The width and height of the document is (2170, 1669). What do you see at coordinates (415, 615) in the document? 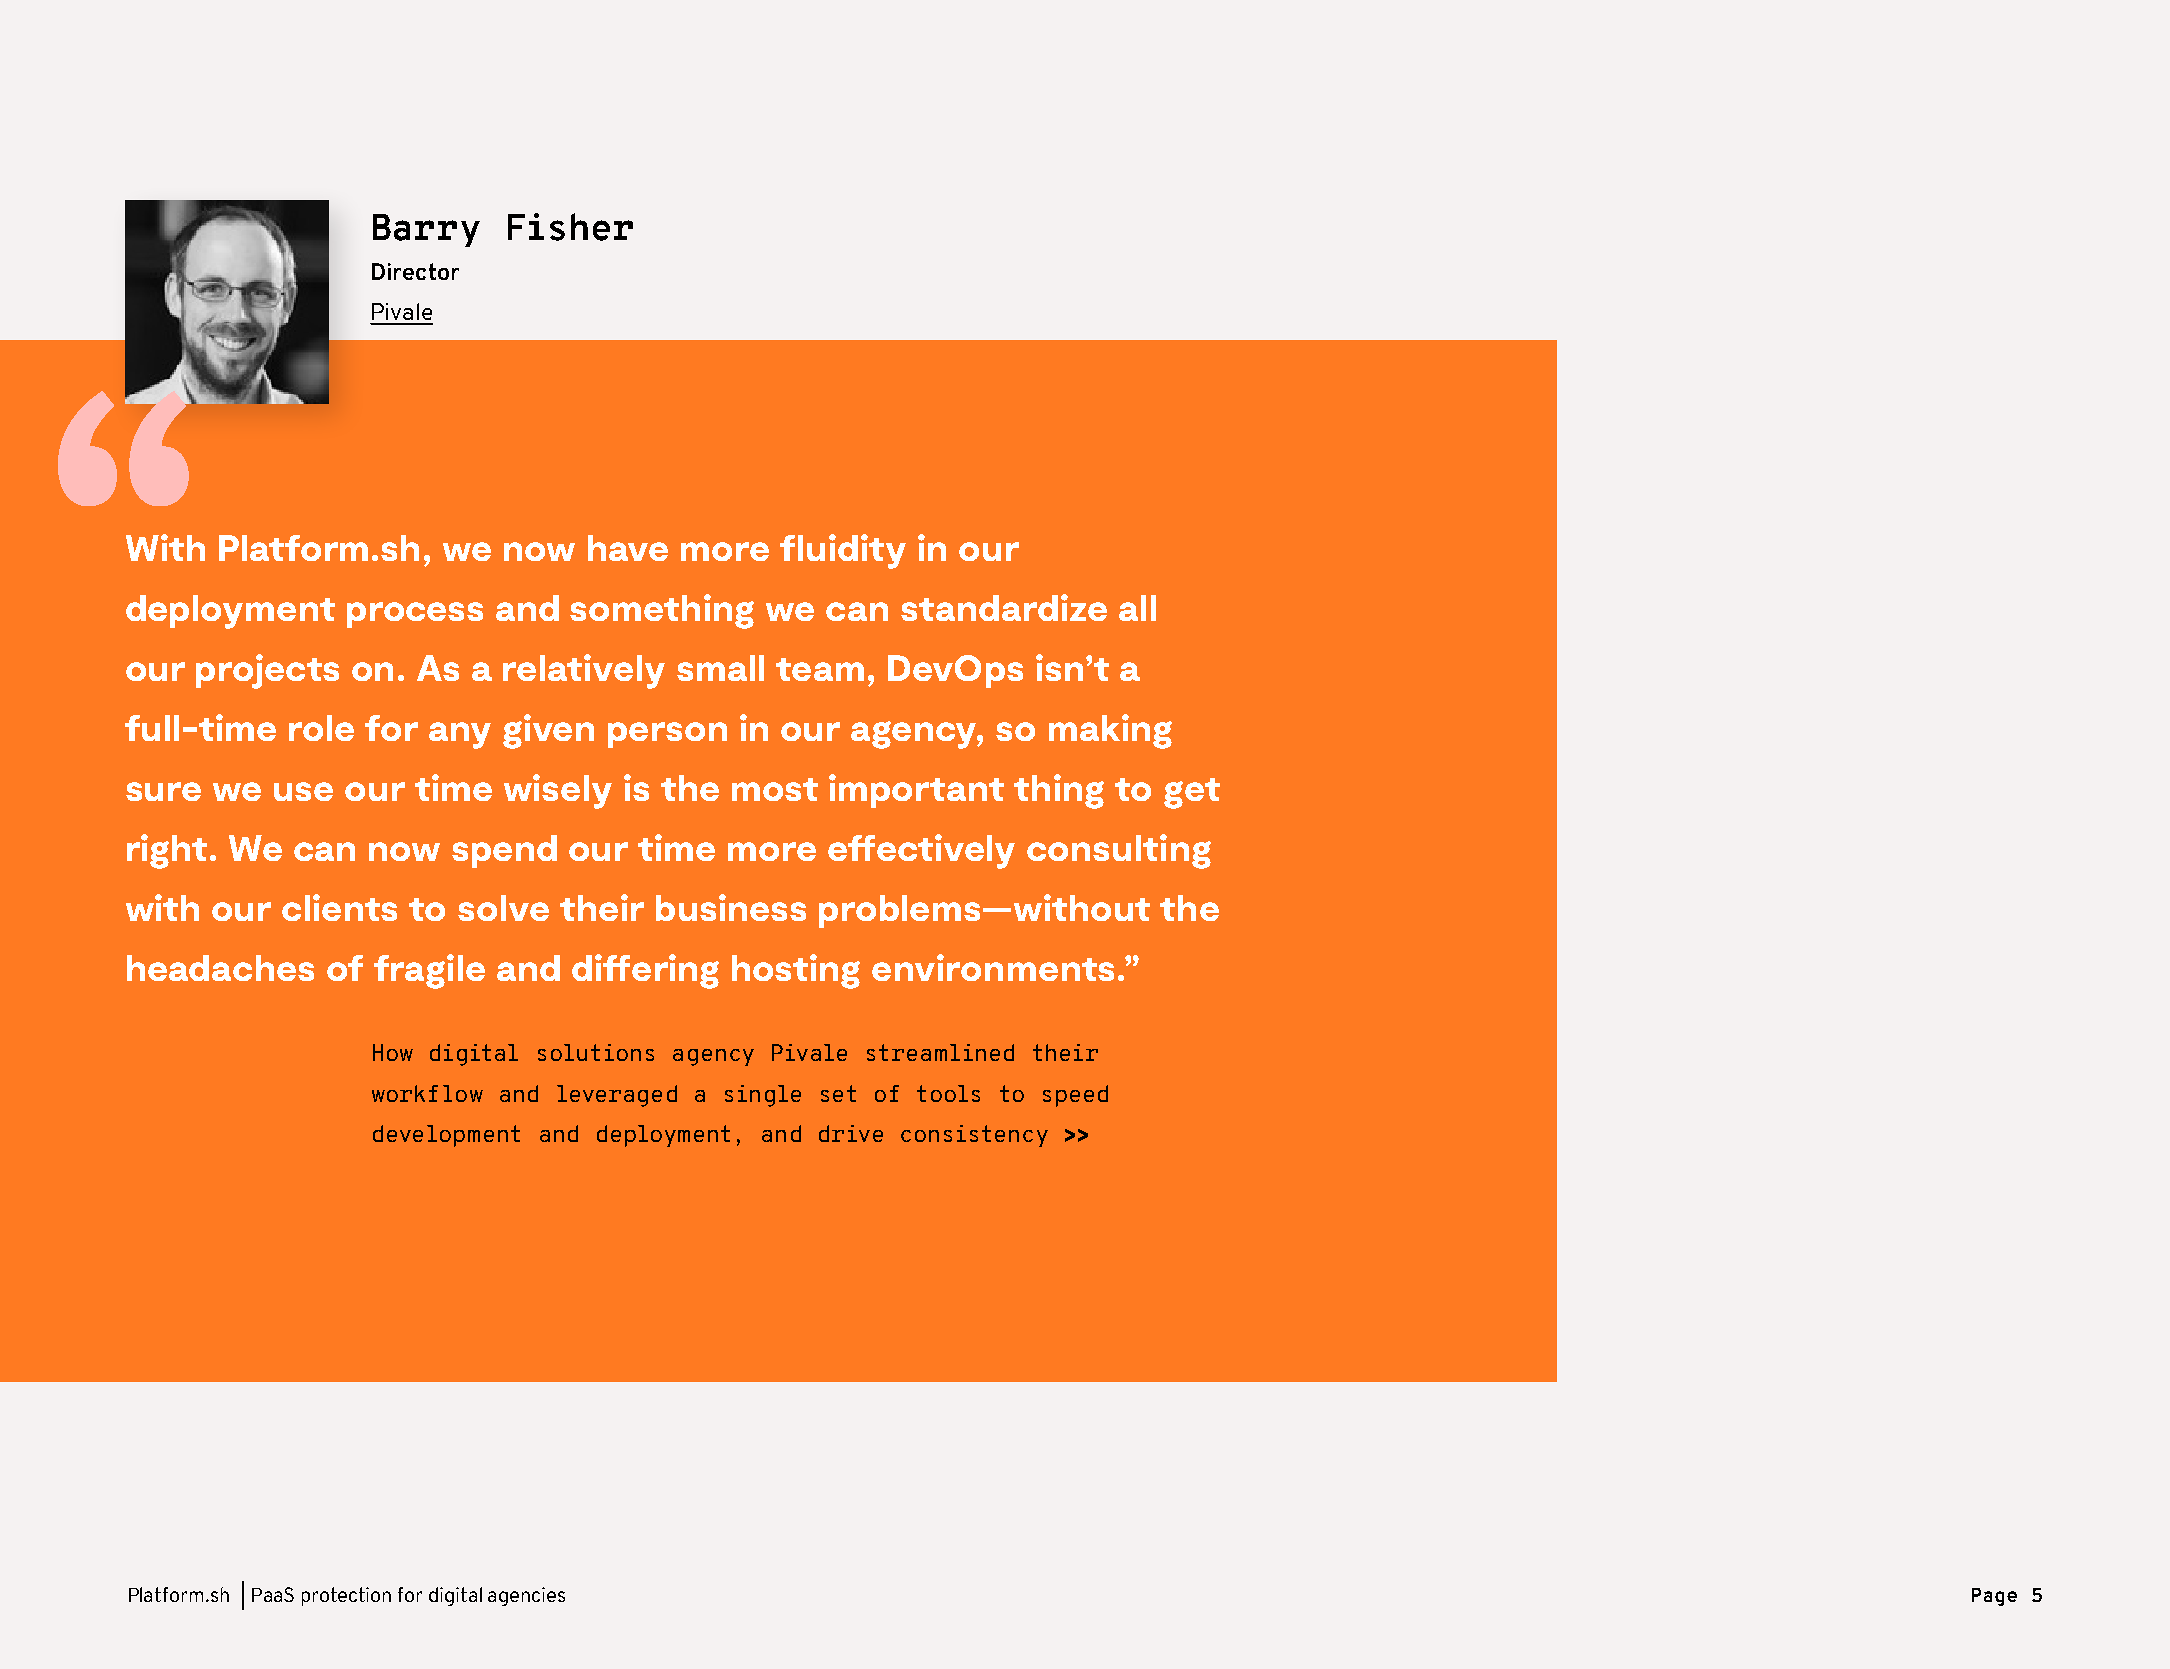
I see `process` at bounding box center [415, 615].
